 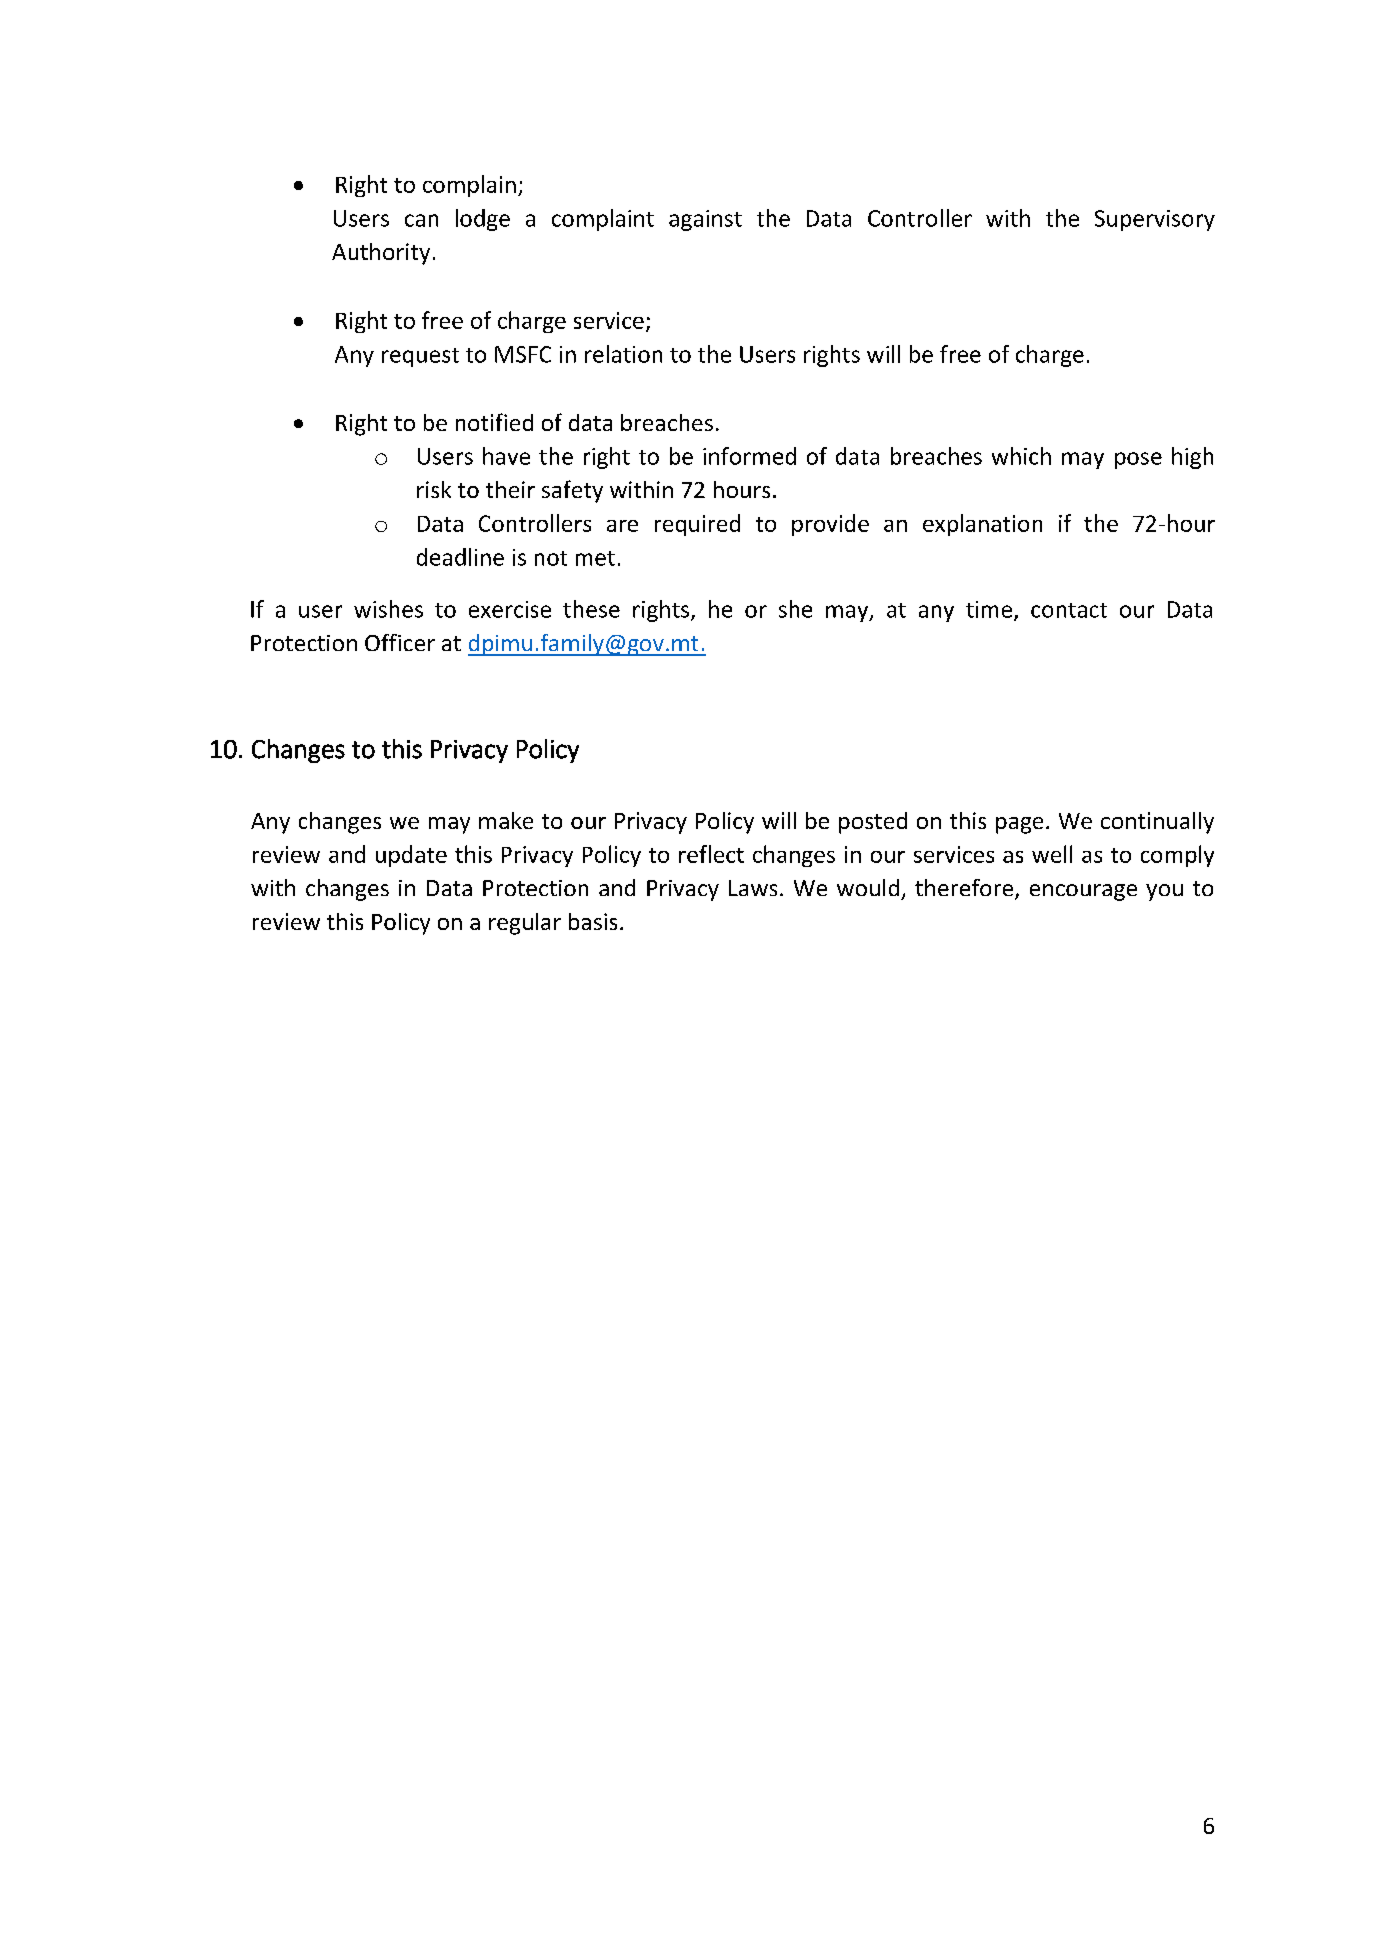 I want to click on continually, so click(x=1157, y=823).
